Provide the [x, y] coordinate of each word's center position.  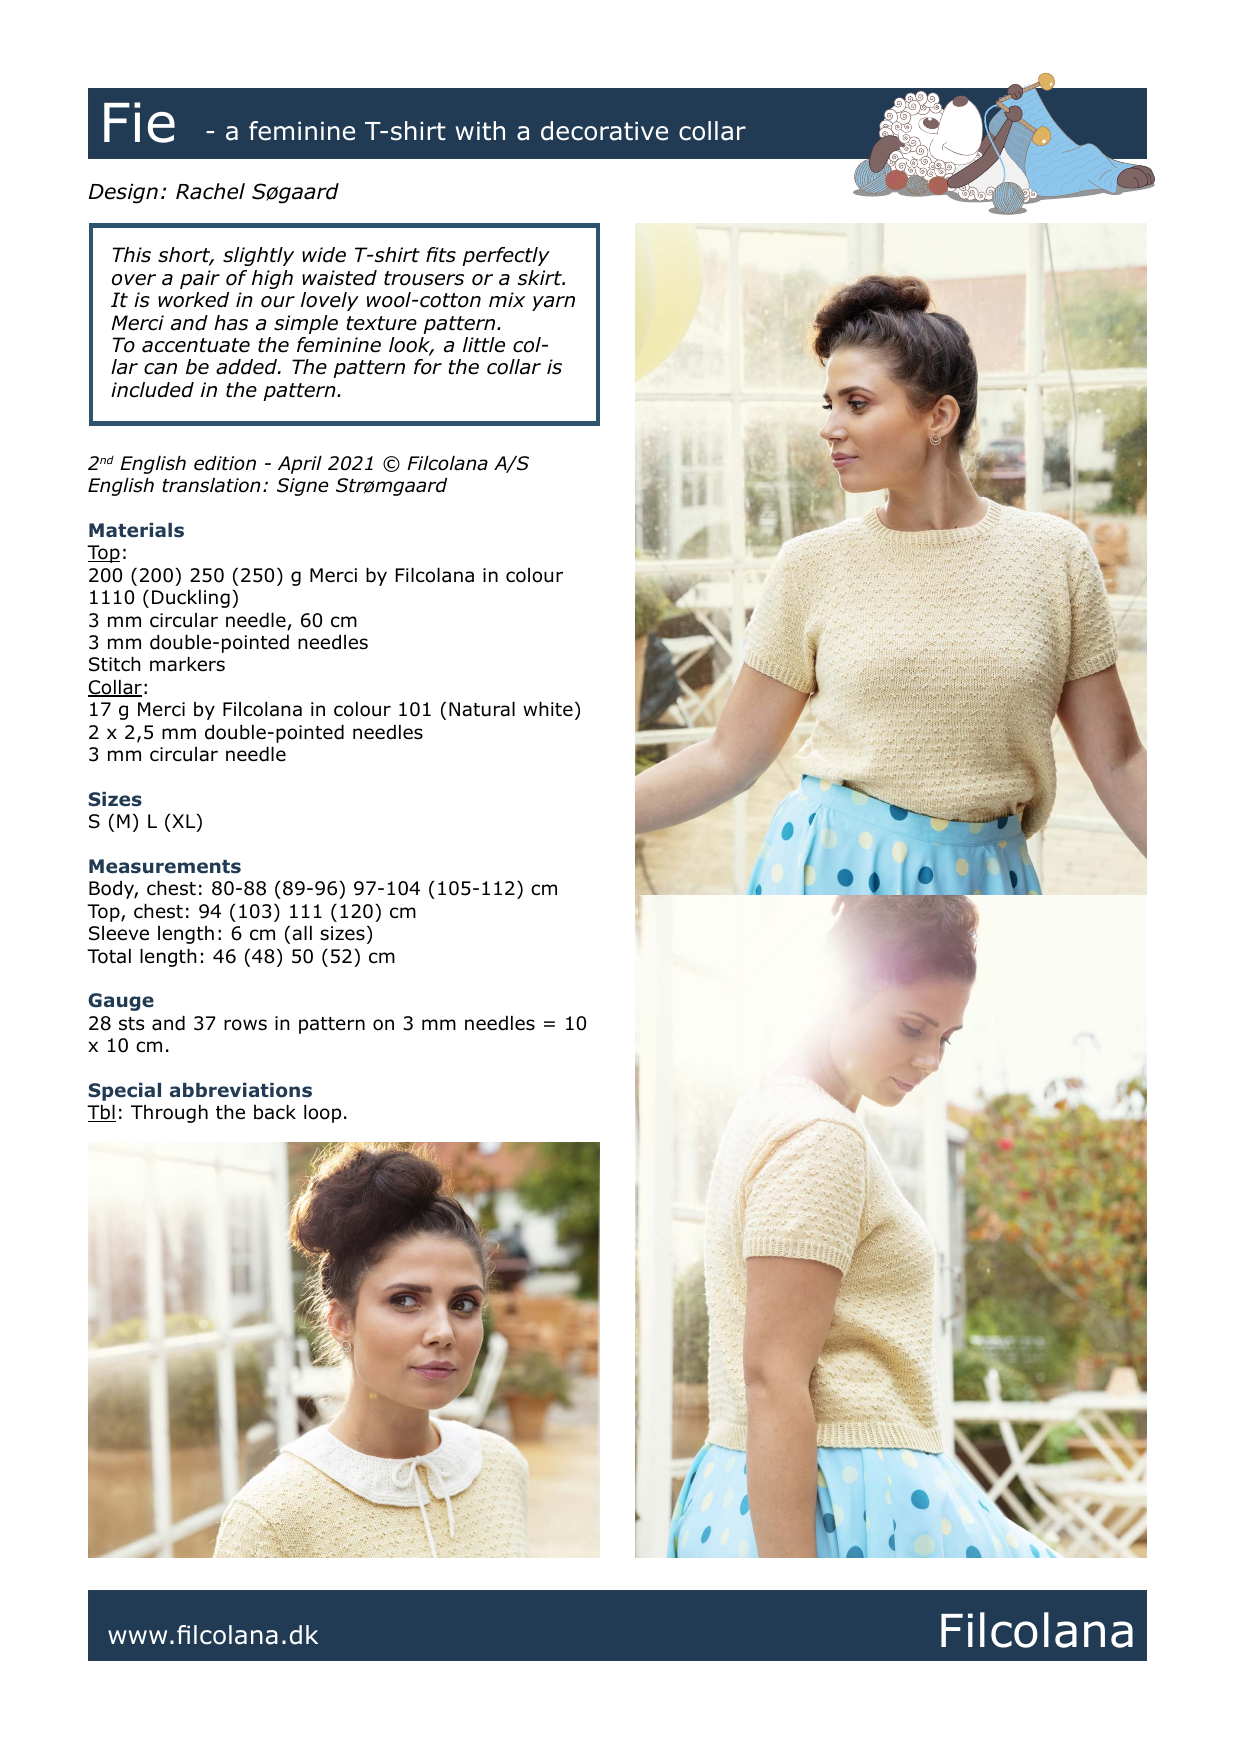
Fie [139, 122]
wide [324, 255]
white [548, 709]
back [275, 1112]
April [300, 465]
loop [322, 1114]
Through [169, 1114]
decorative [604, 131]
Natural [482, 709]
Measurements [165, 866]
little [484, 345]
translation [211, 485]
